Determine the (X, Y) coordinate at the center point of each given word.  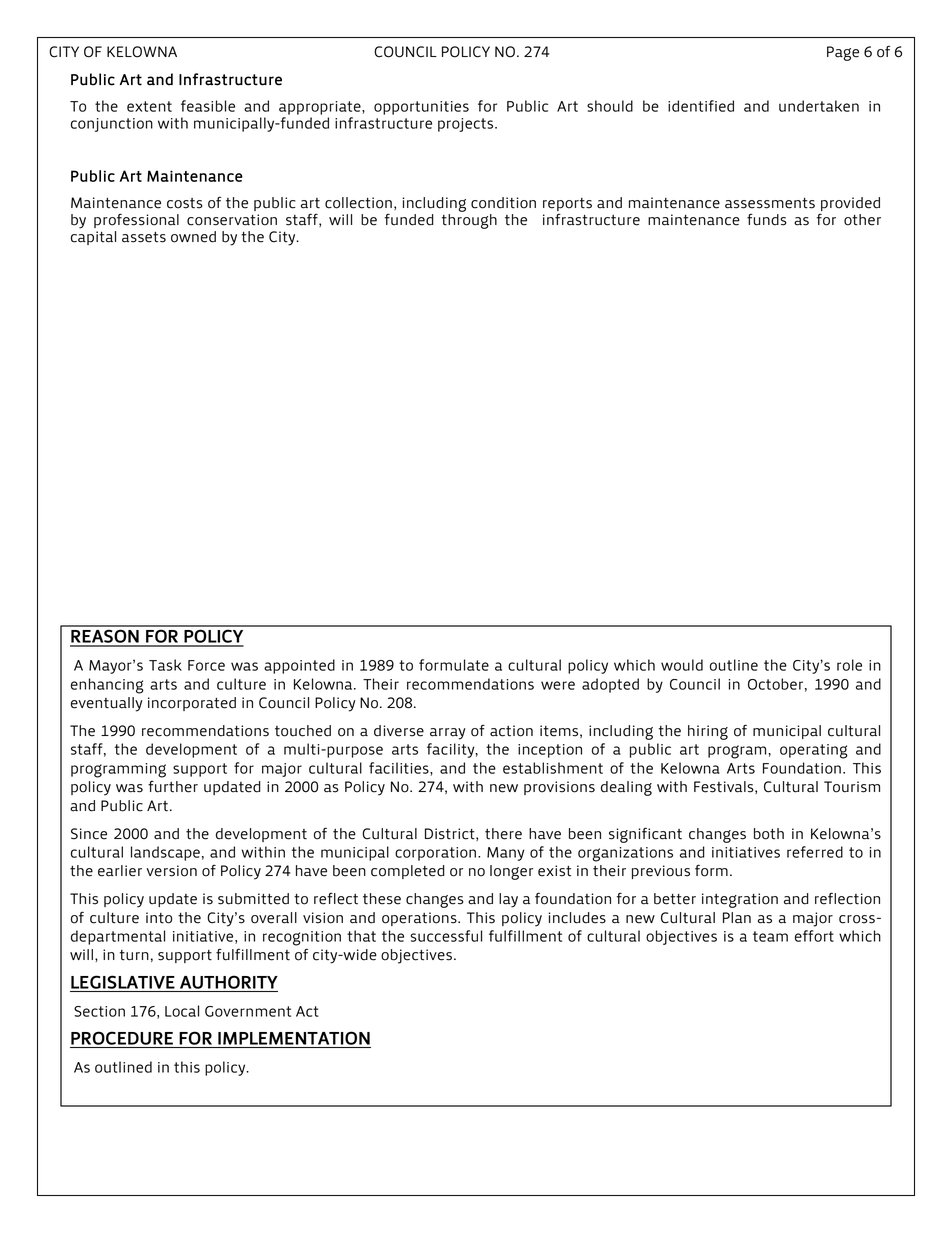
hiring (708, 732)
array (448, 734)
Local (182, 1011)
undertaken (819, 106)
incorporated (192, 704)
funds (767, 219)
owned (193, 237)
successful (446, 936)
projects (467, 125)
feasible (208, 106)
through (469, 220)
